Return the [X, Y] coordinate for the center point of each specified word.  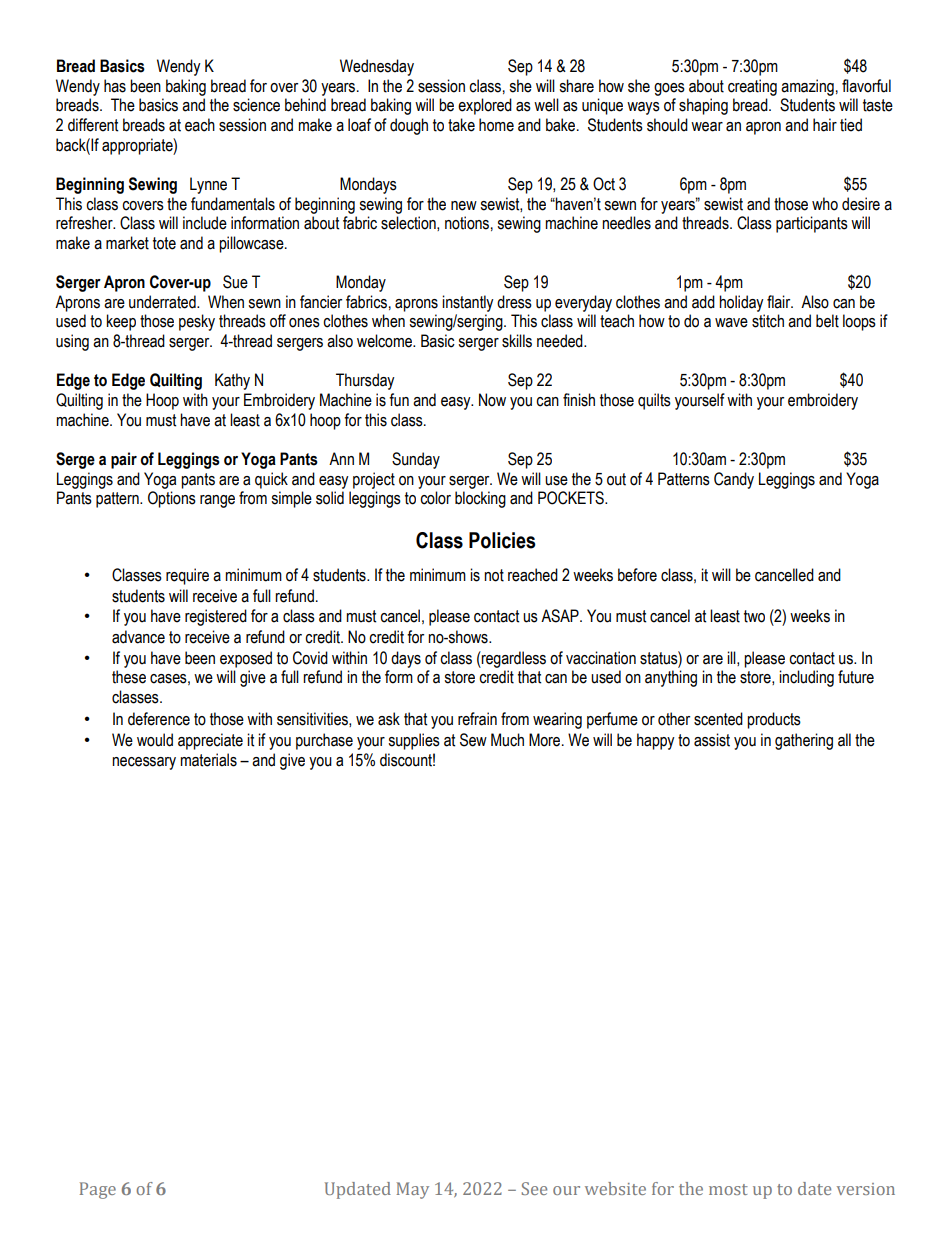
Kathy [232, 381]
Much [507, 740]
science [256, 105]
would [155, 740]
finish [579, 400]
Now [492, 400]
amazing [807, 87]
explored [485, 106]
